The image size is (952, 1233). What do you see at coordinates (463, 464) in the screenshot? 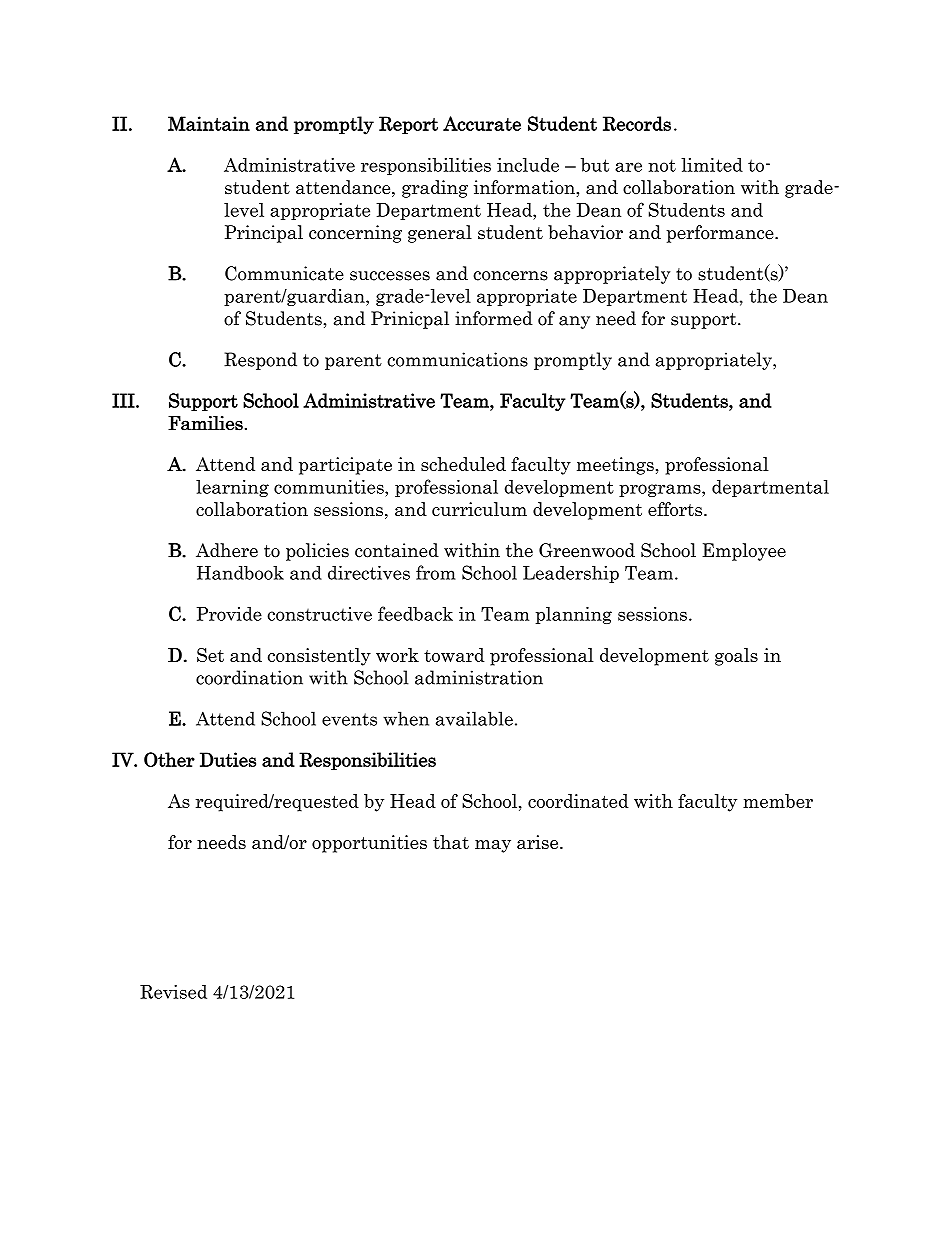
I see `scheduled` at bounding box center [463, 464].
